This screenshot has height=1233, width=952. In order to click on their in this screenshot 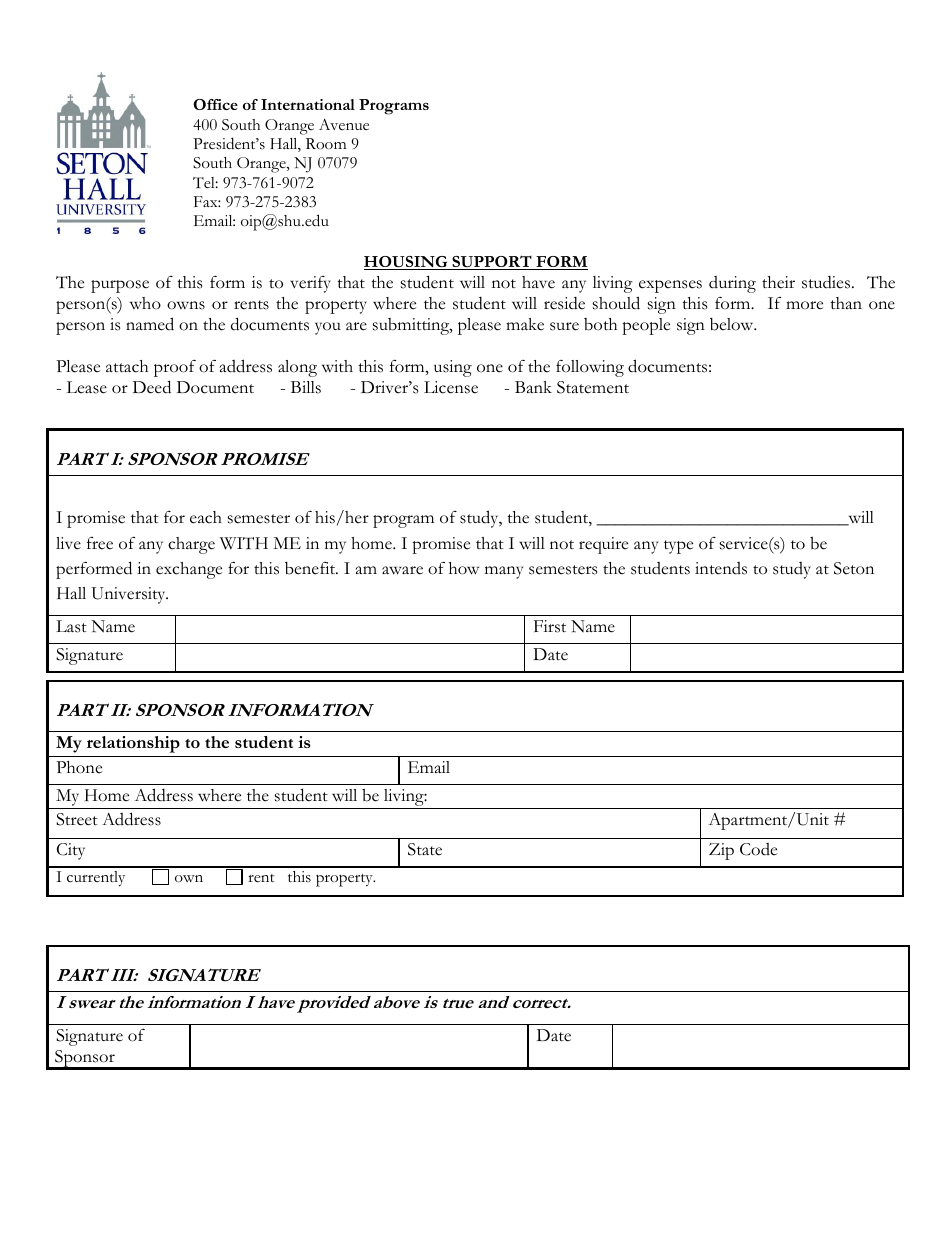, I will do `click(778, 282)`.
